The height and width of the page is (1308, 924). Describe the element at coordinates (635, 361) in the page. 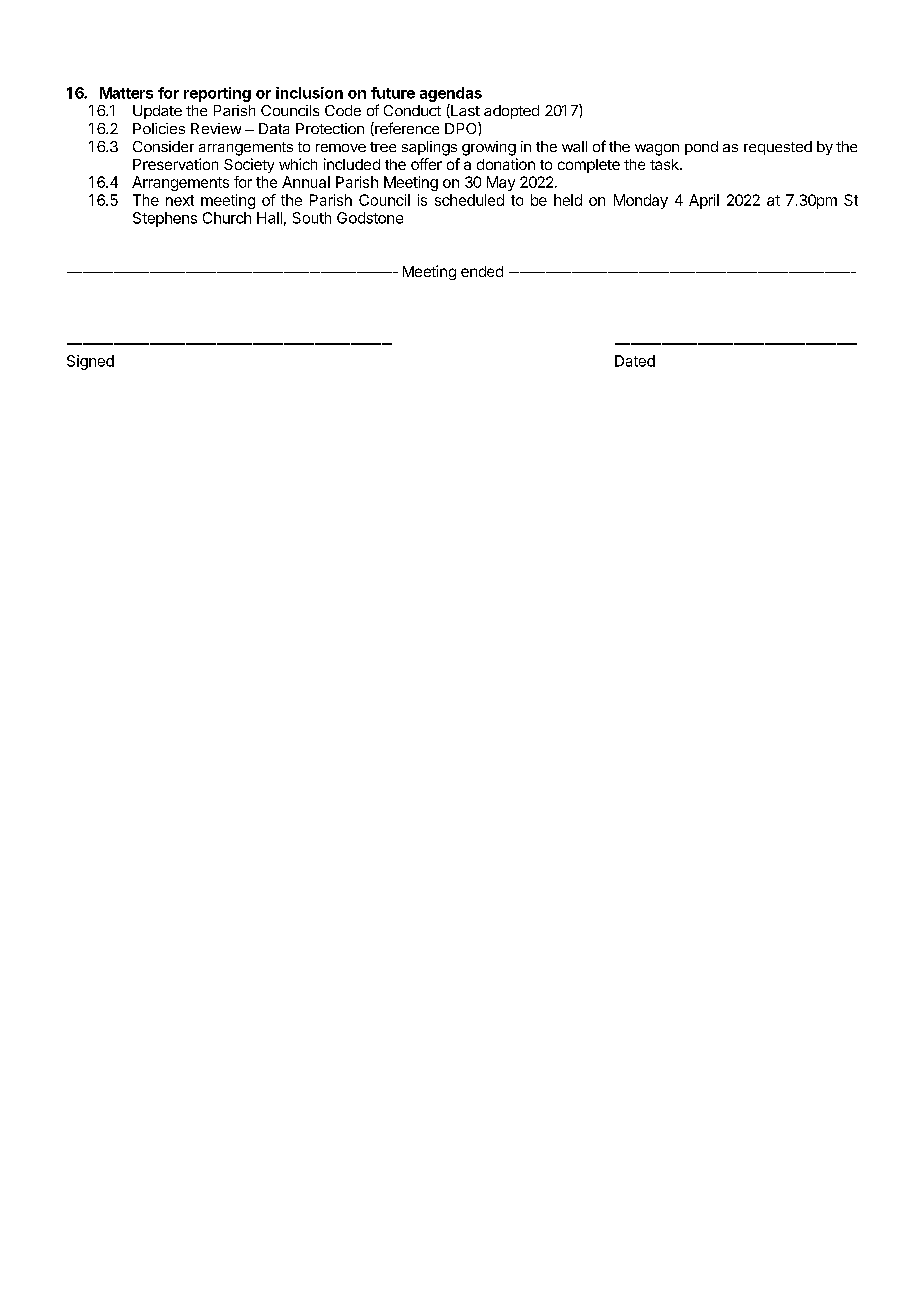

I see `Dated` at that location.
